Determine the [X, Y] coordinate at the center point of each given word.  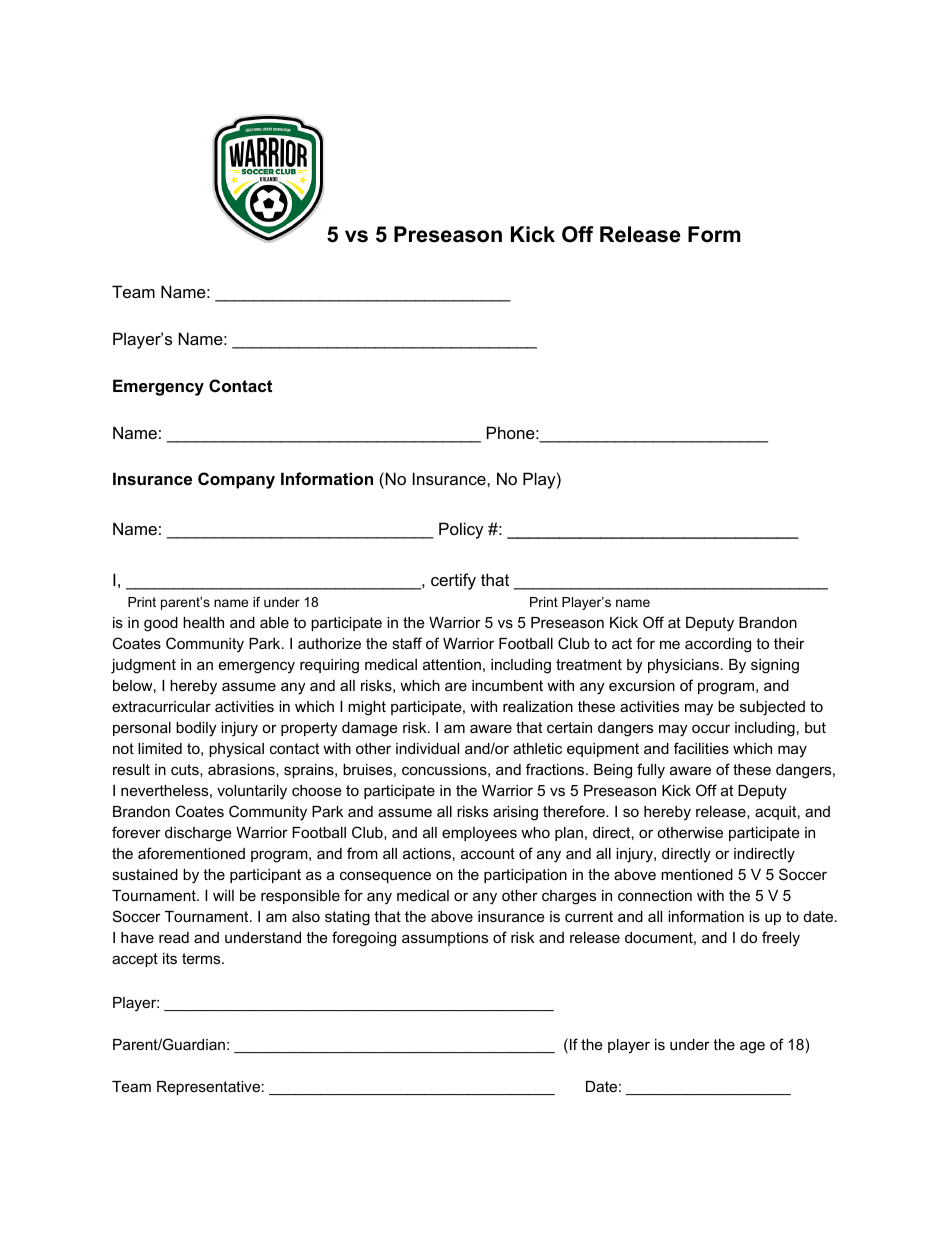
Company [236, 480]
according [718, 645]
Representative [208, 1088]
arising [515, 813]
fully [651, 771]
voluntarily [252, 792]
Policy [461, 530]
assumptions [445, 939]
